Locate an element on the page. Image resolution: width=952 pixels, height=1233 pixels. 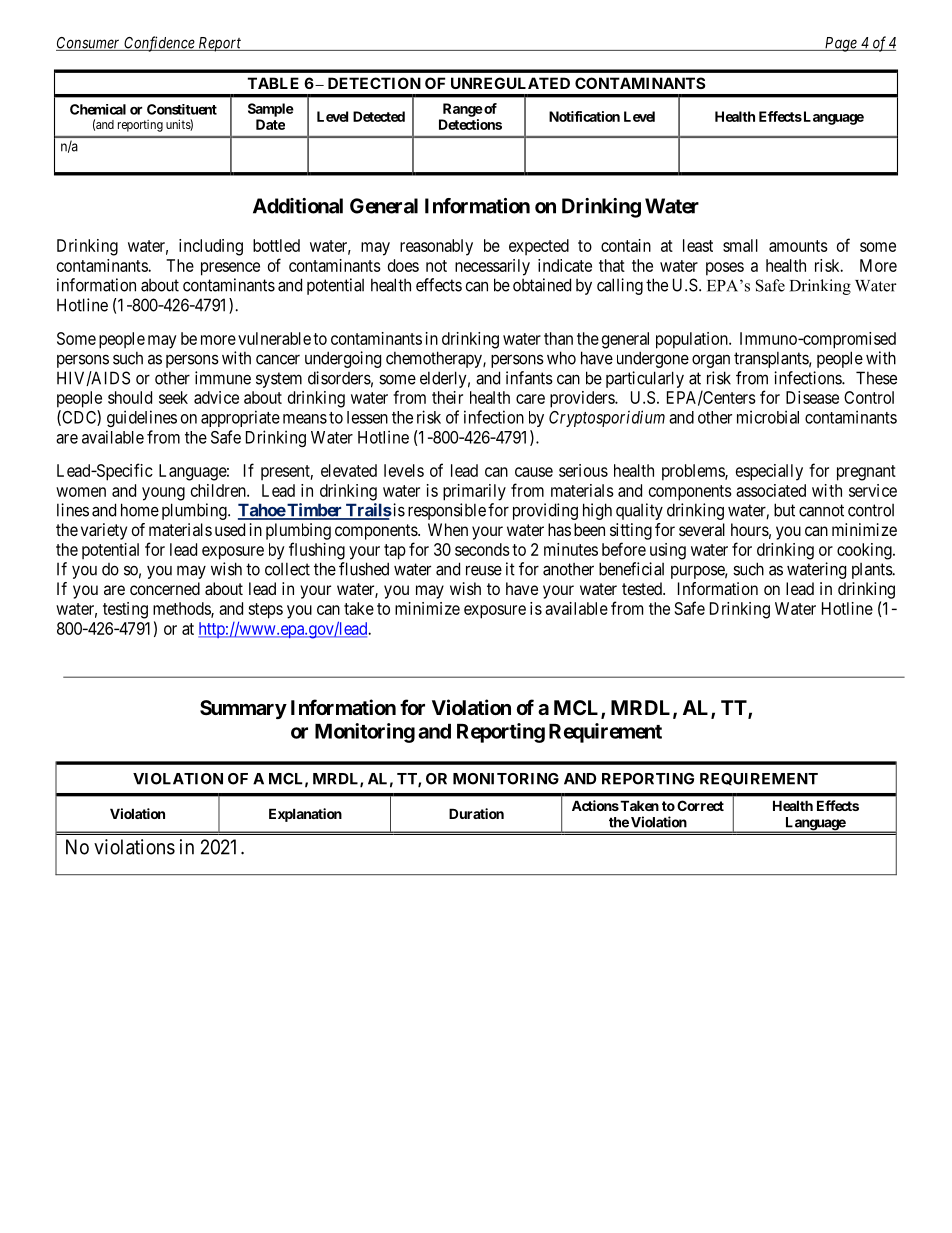
Page is located at coordinates (840, 44).
